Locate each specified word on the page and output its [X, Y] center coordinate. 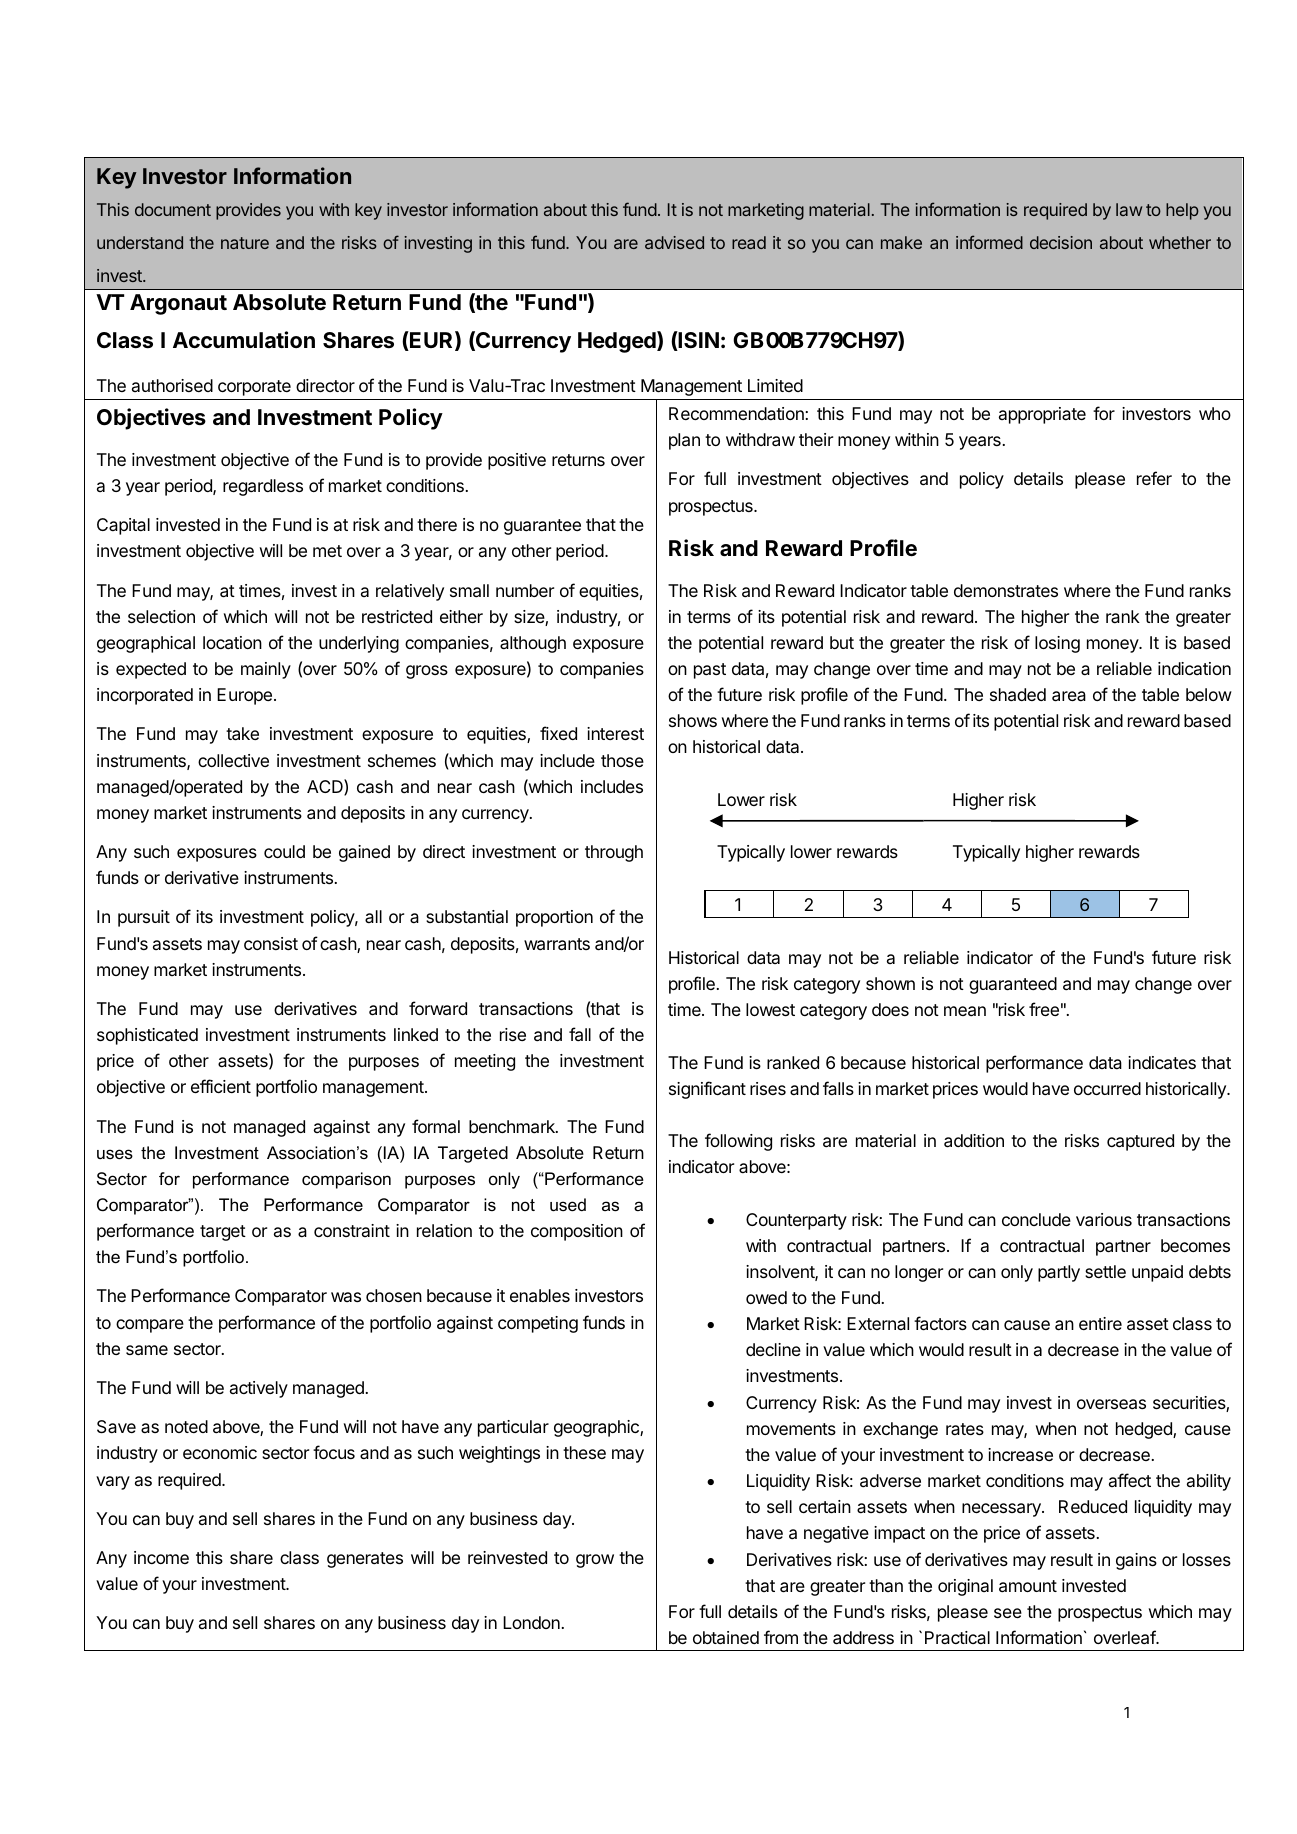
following [738, 1142]
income [161, 1557]
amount [1028, 1586]
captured [1140, 1142]
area [1069, 696]
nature [245, 243]
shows [693, 720]
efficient [221, 1086]
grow [595, 1561]
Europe [244, 696]
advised [674, 242]
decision [1061, 242]
